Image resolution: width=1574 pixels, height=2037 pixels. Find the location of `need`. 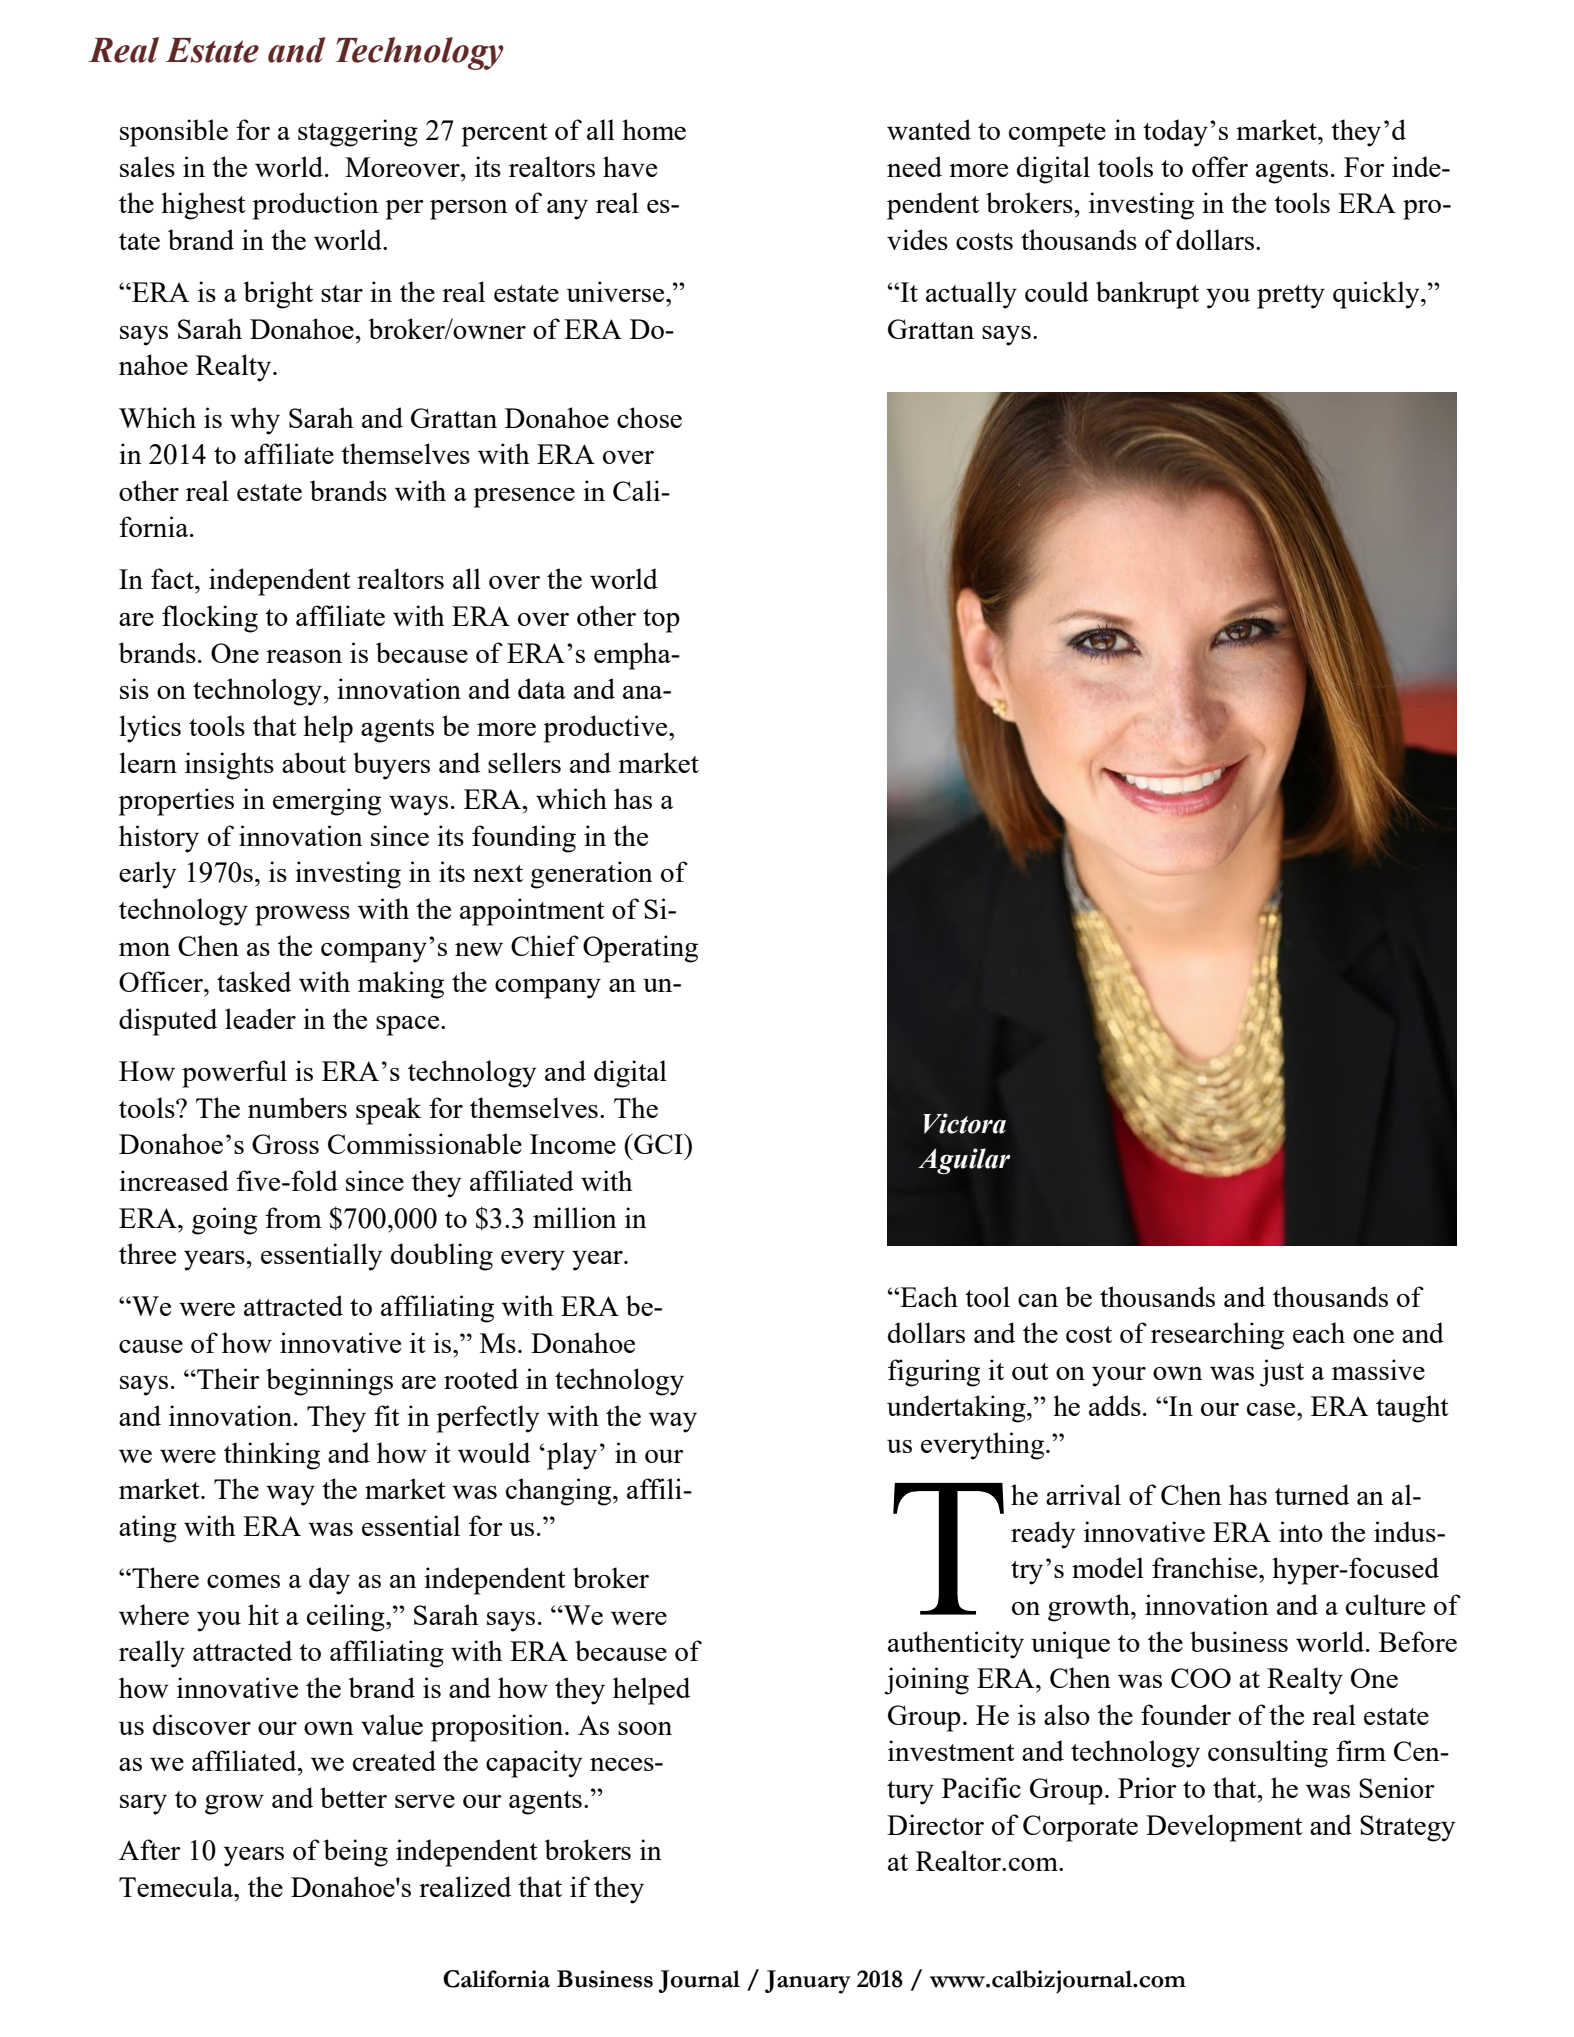

need is located at coordinates (914, 166).
